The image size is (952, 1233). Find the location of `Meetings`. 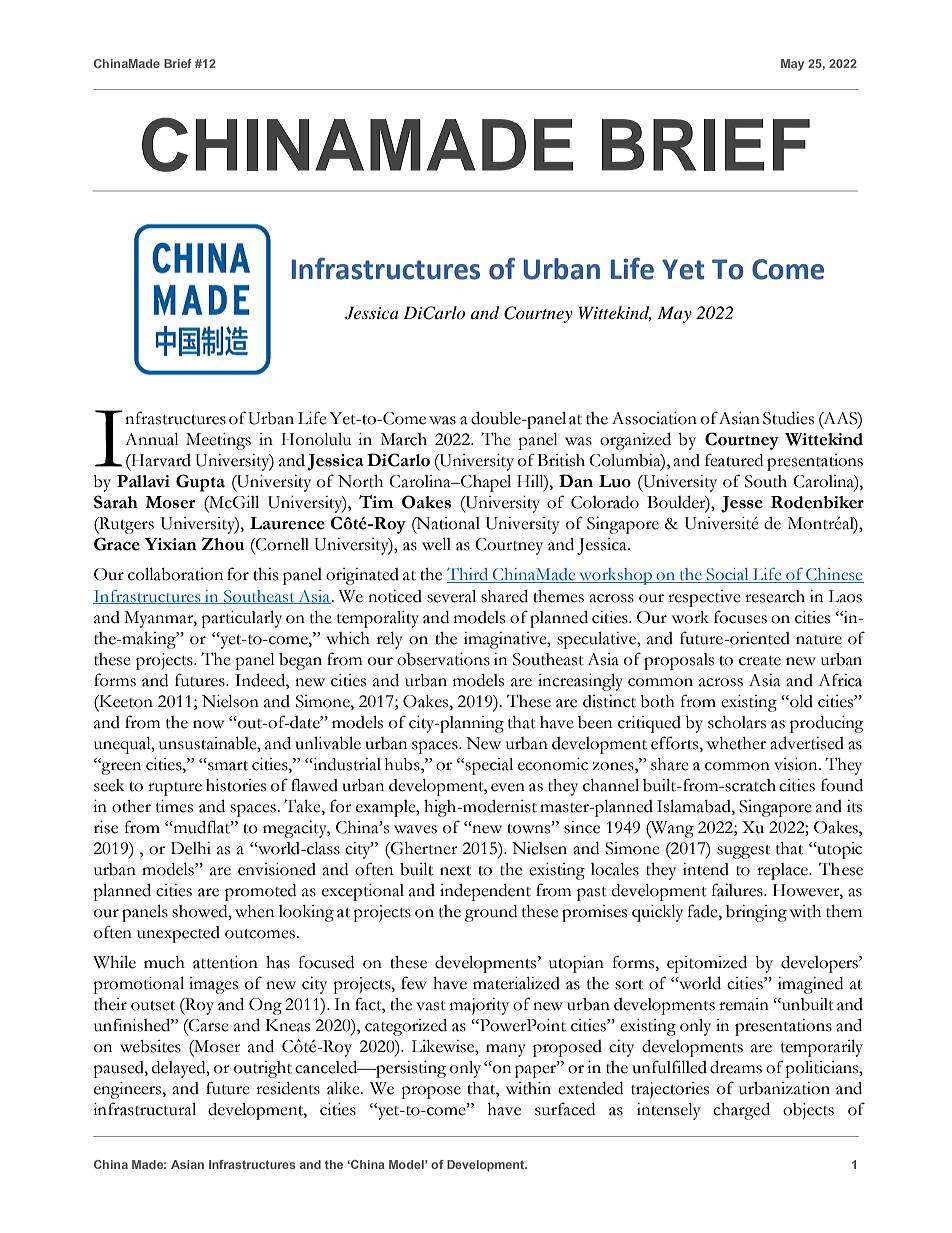

Meetings is located at coordinates (218, 441).
